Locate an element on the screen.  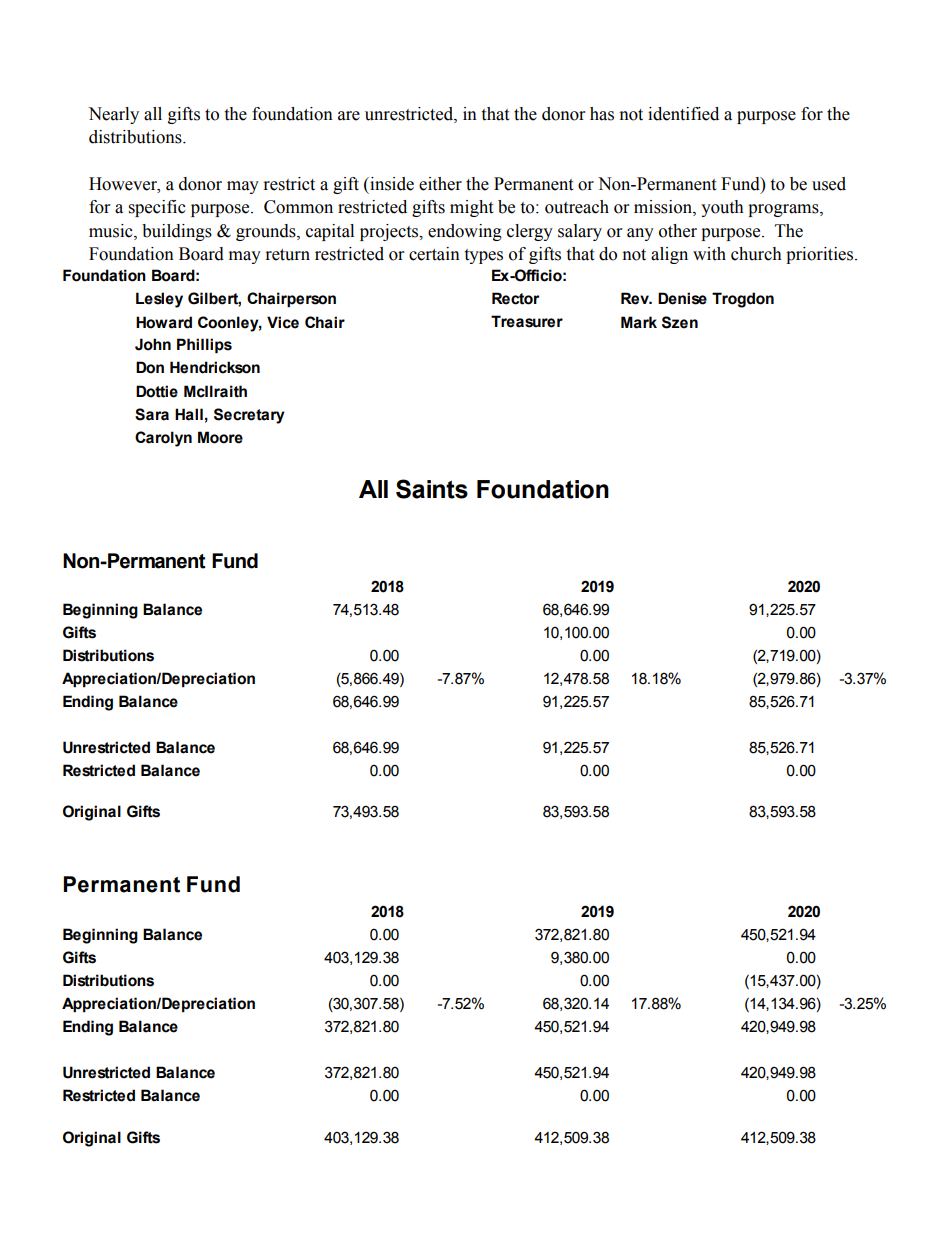
Saints is located at coordinates (432, 489).
